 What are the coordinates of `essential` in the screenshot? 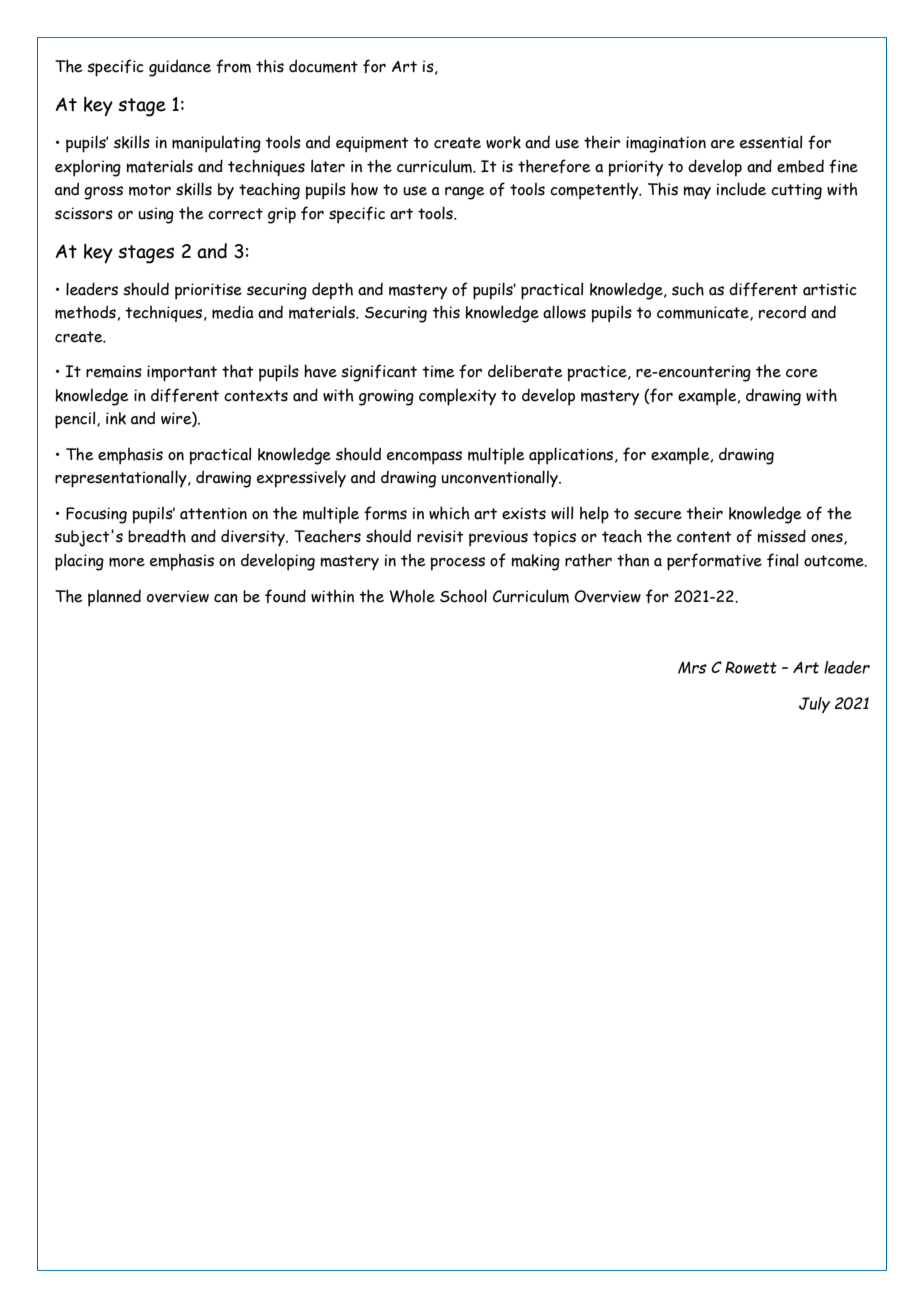 It's located at (771, 142).
